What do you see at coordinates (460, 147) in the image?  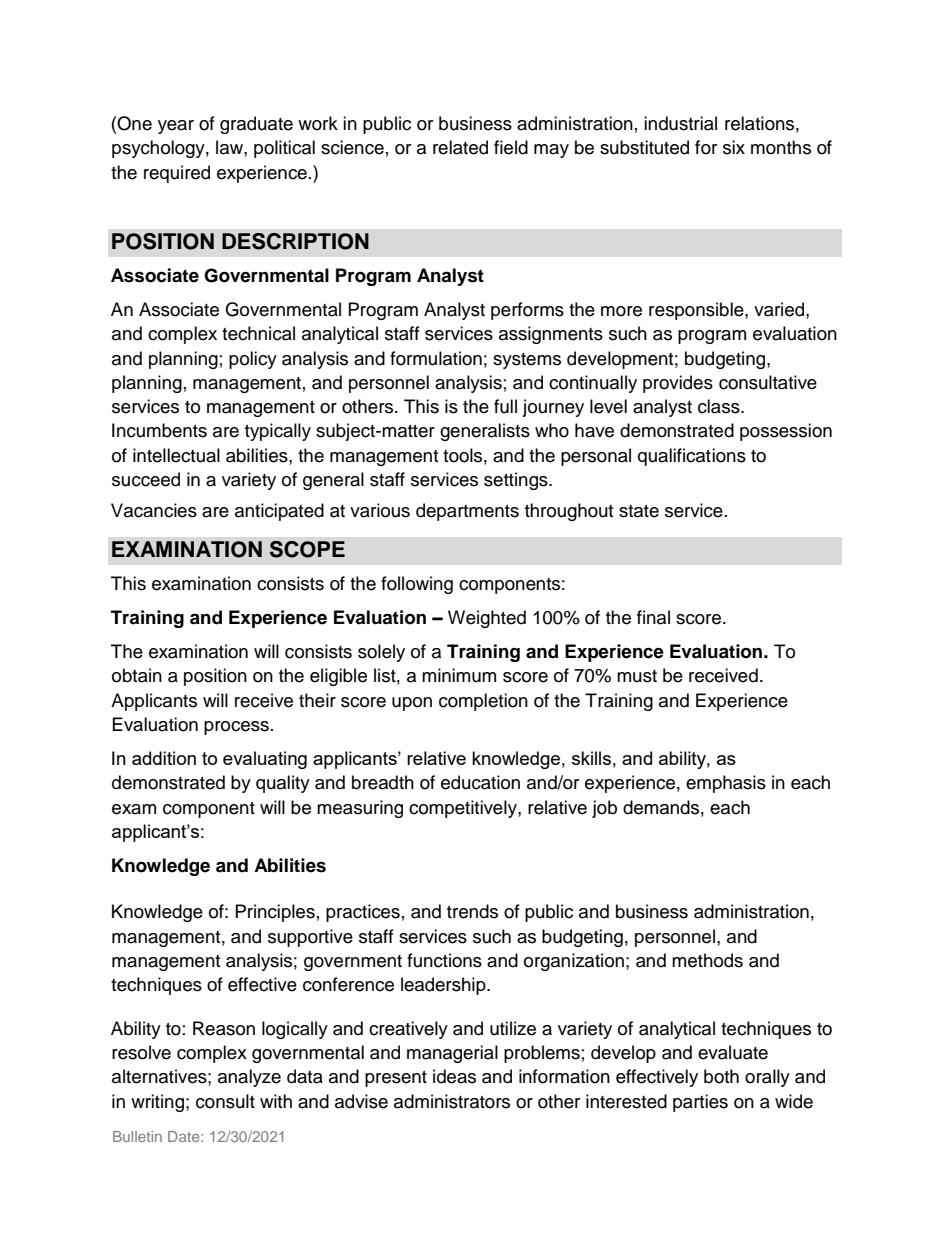 I see `related` at bounding box center [460, 147].
